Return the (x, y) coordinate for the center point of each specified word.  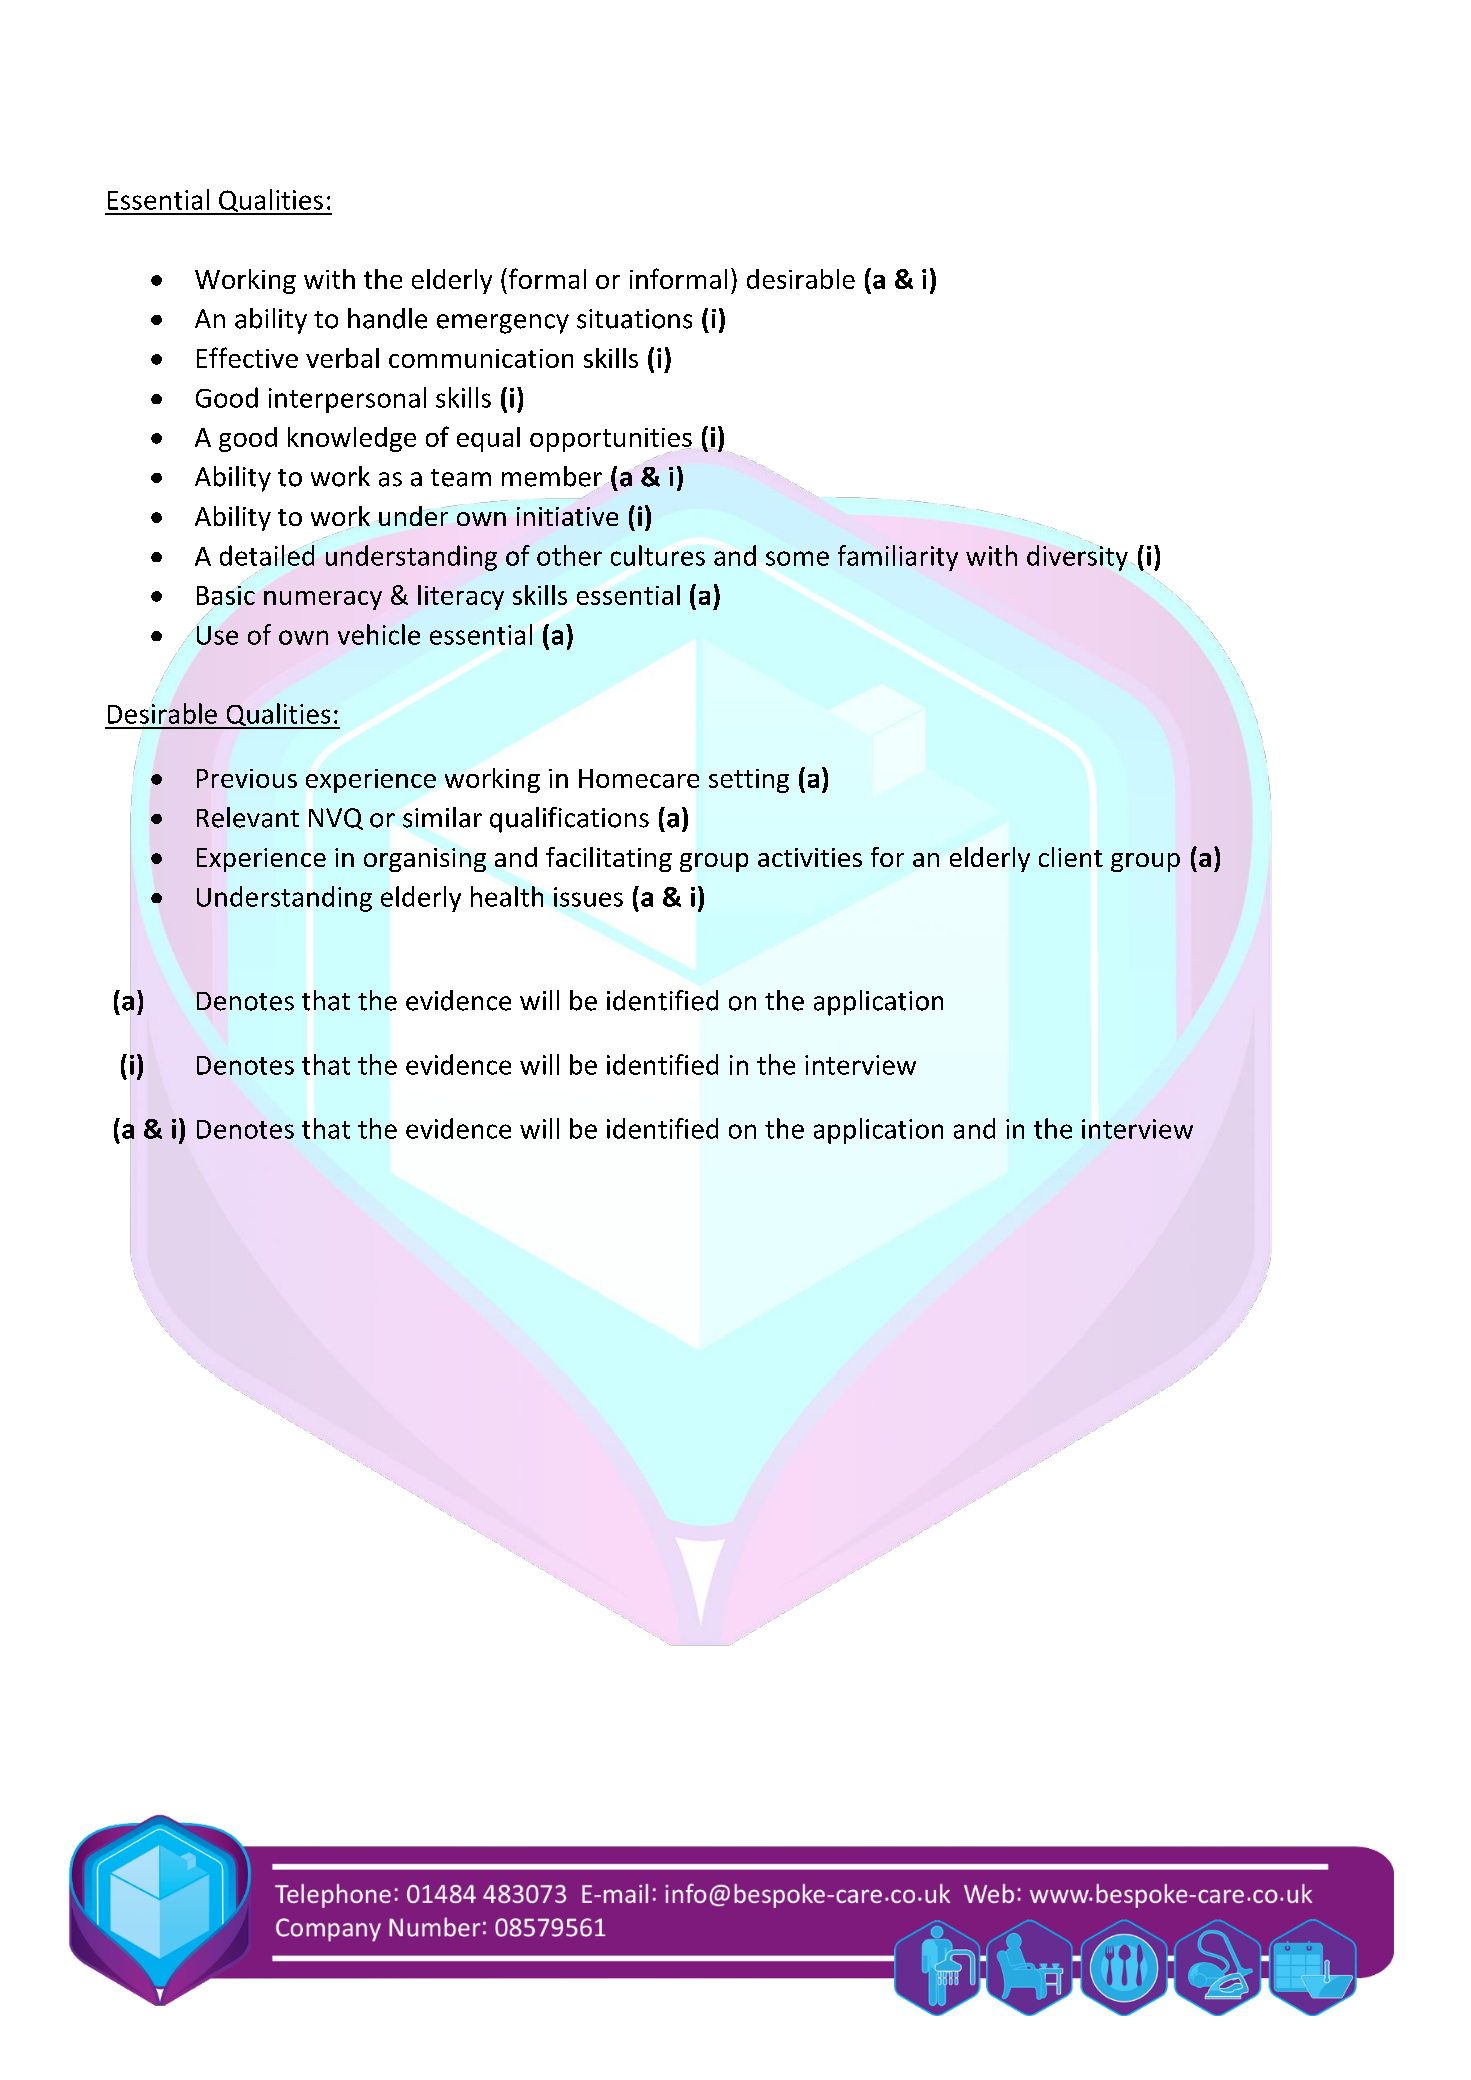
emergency (503, 324)
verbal (342, 358)
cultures (658, 555)
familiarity (898, 558)
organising (425, 860)
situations (634, 319)
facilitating (609, 859)
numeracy (323, 600)
